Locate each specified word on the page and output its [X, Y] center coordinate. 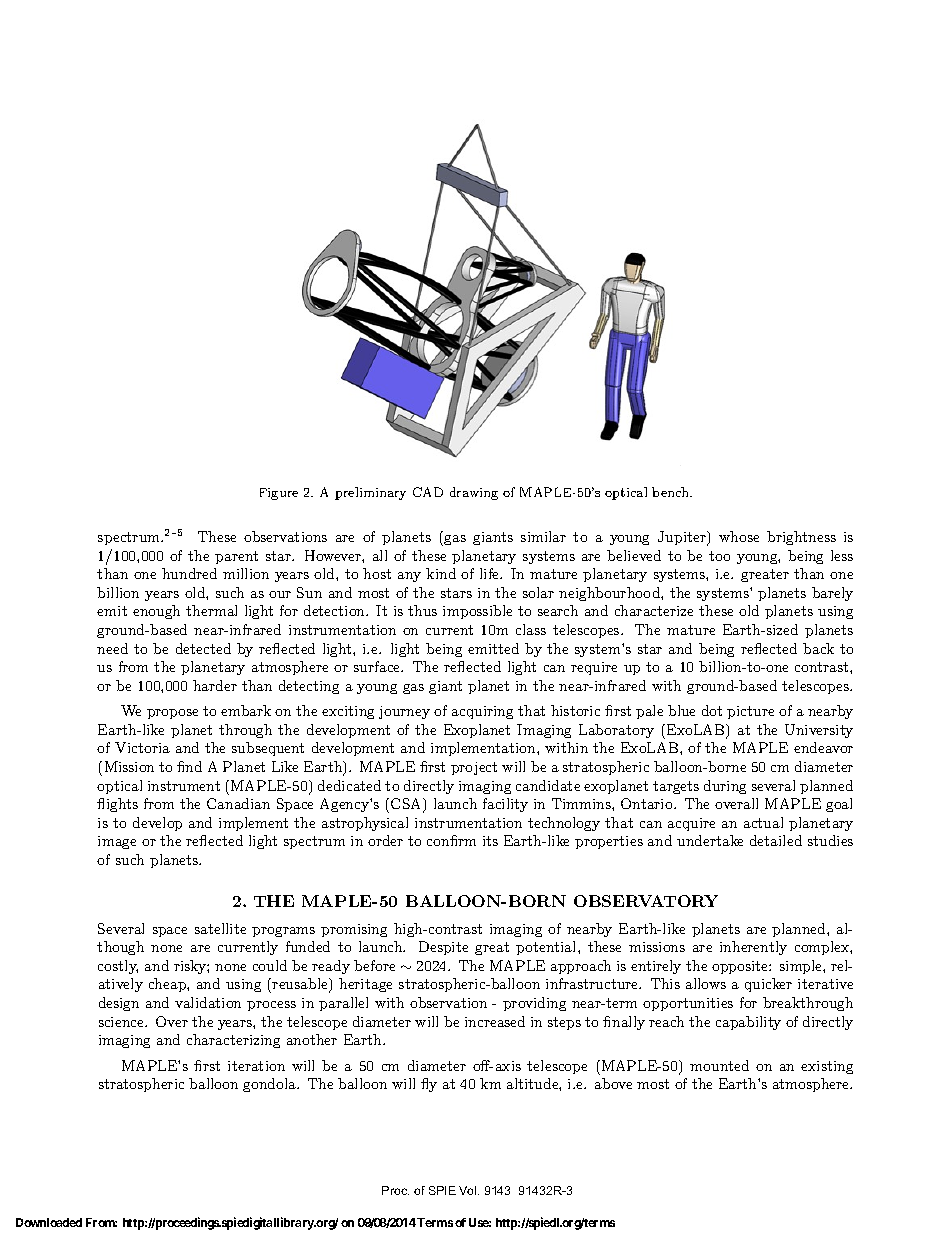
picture [750, 712]
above [613, 1083]
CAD [428, 492]
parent [236, 557]
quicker [768, 985]
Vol [469, 1190]
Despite [443, 948]
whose [739, 536]
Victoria [142, 747]
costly [118, 967]
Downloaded [49, 1222]
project [474, 768]
